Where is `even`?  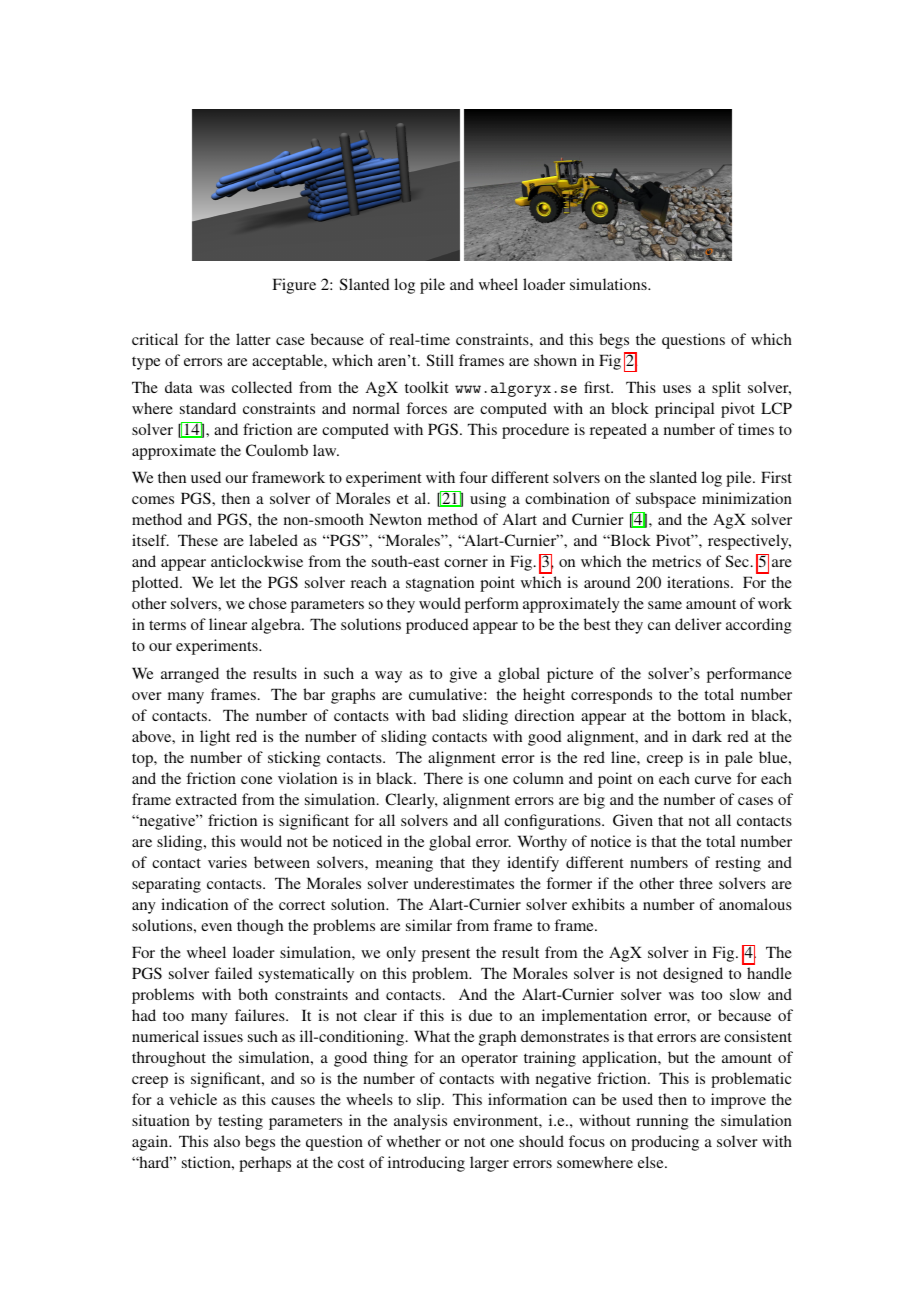 even is located at coordinates (216, 927).
